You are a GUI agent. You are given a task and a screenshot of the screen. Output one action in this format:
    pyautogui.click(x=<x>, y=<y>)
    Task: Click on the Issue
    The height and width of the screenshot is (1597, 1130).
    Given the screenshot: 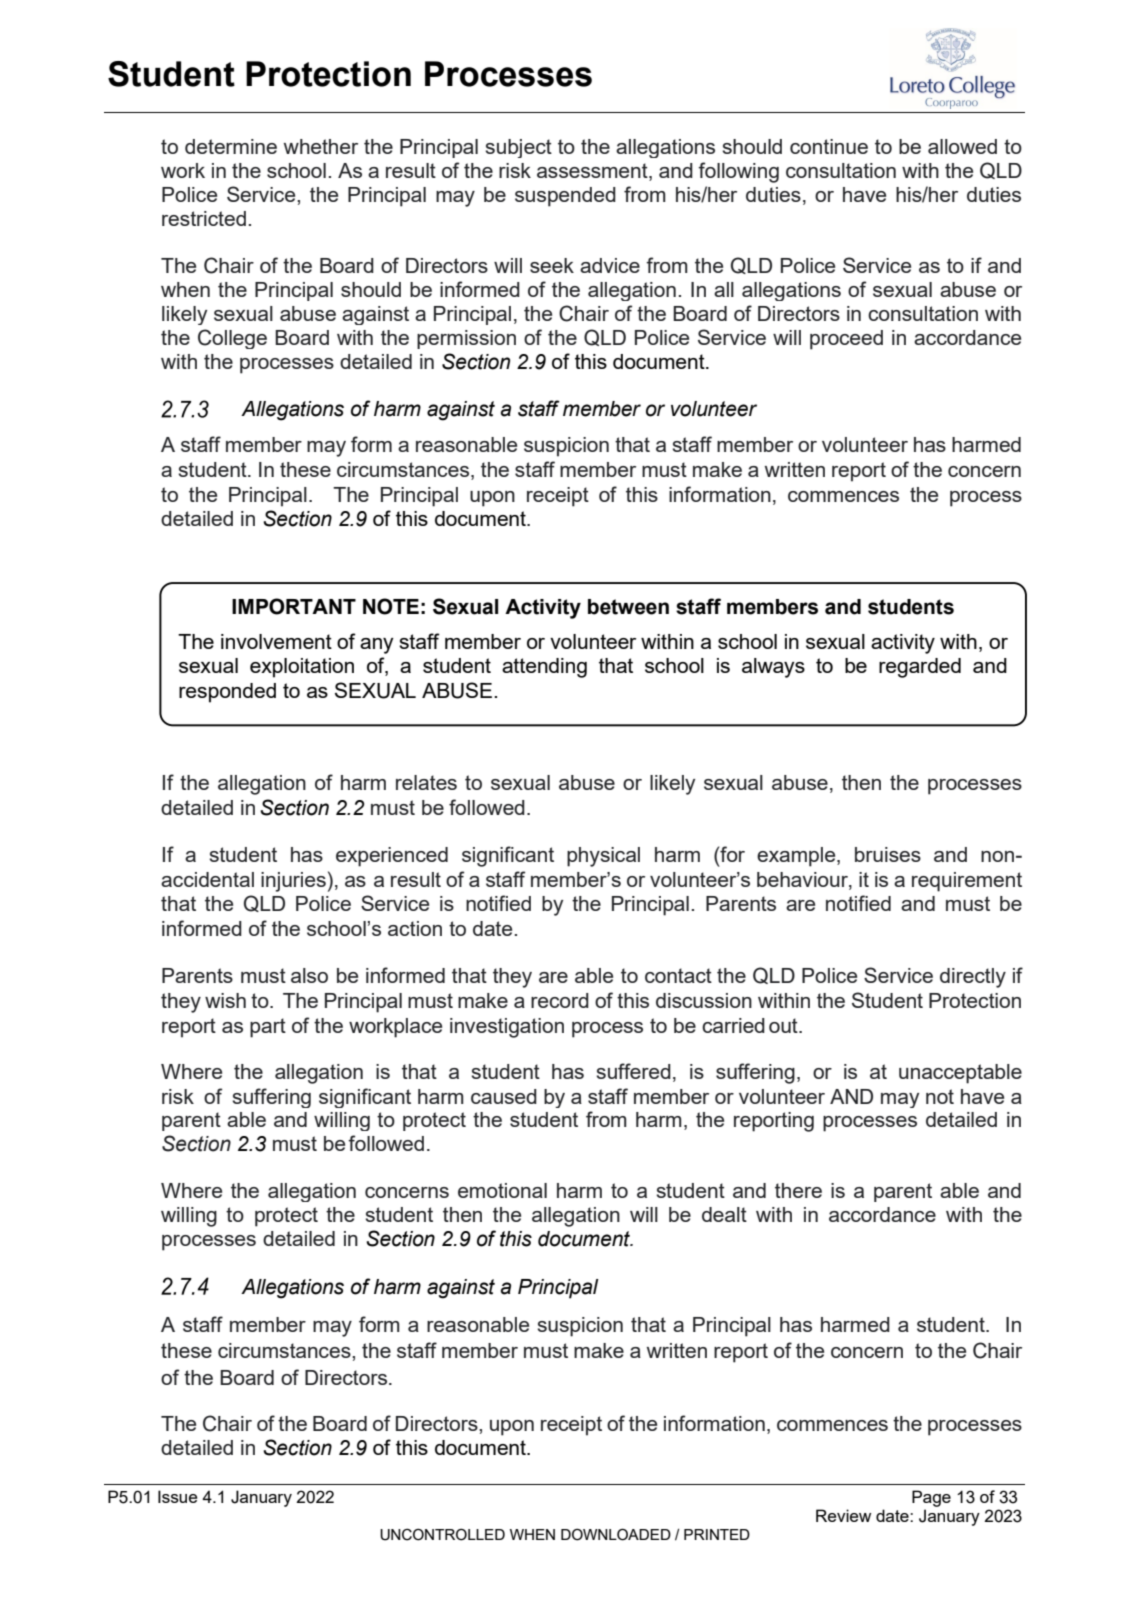 What is the action you would take?
    pyautogui.click(x=177, y=1496)
